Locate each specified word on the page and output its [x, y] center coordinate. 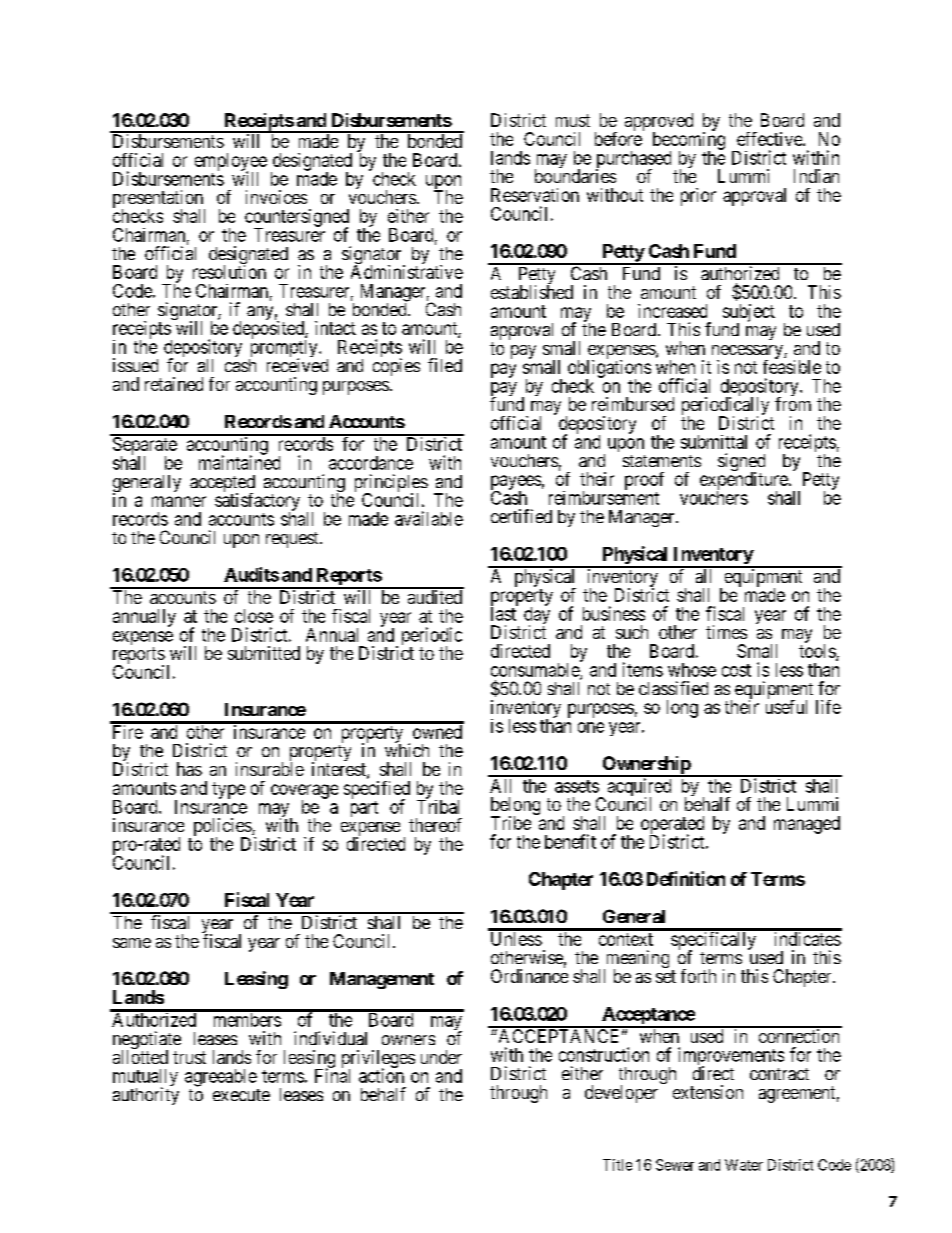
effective [770, 139]
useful [786, 707]
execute [241, 1095]
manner [179, 501]
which [407, 749]
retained [174, 384]
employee [231, 163]
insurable [270, 769]
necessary [748, 353]
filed [445, 365]
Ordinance [529, 976]
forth [698, 976]
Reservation [535, 195]
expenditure [744, 482]
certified [521, 516]
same [132, 943]
